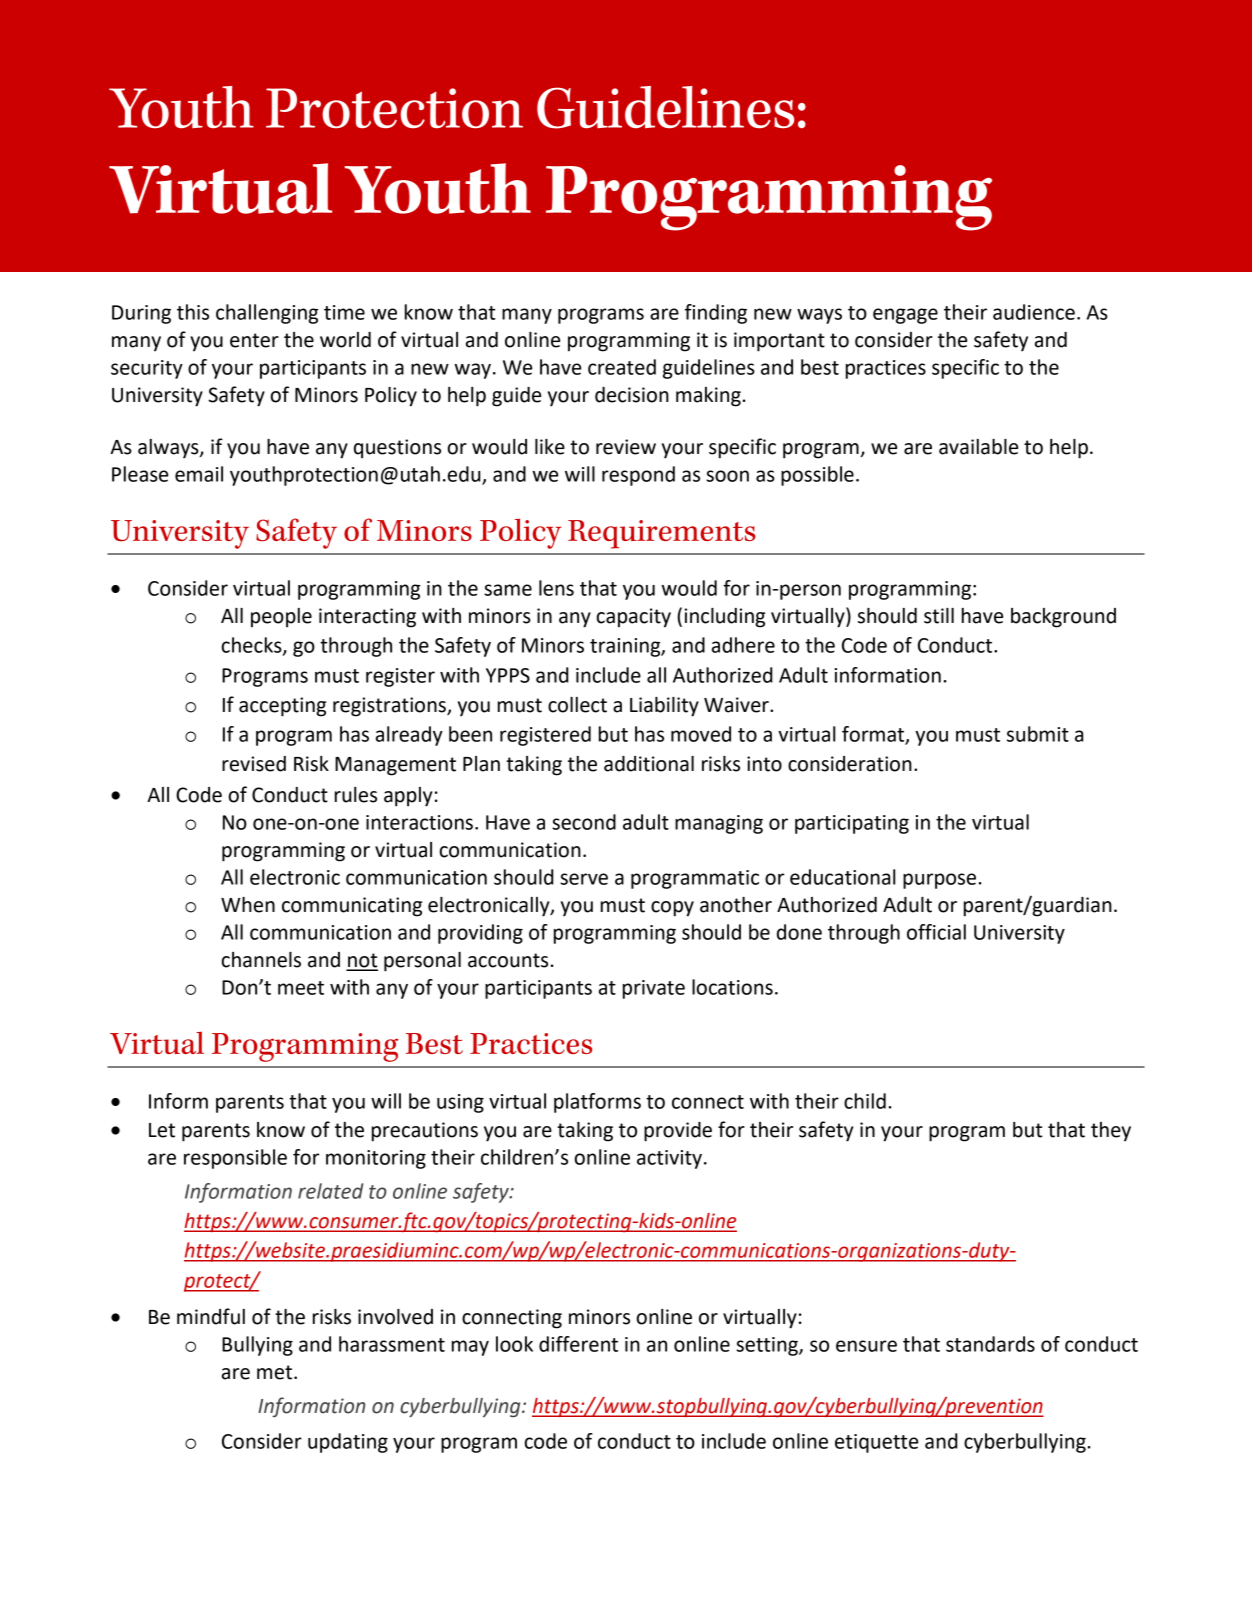 This screenshot has width=1252, height=1620. What do you see at coordinates (990, 1344) in the screenshot?
I see `standards` at bounding box center [990, 1344].
